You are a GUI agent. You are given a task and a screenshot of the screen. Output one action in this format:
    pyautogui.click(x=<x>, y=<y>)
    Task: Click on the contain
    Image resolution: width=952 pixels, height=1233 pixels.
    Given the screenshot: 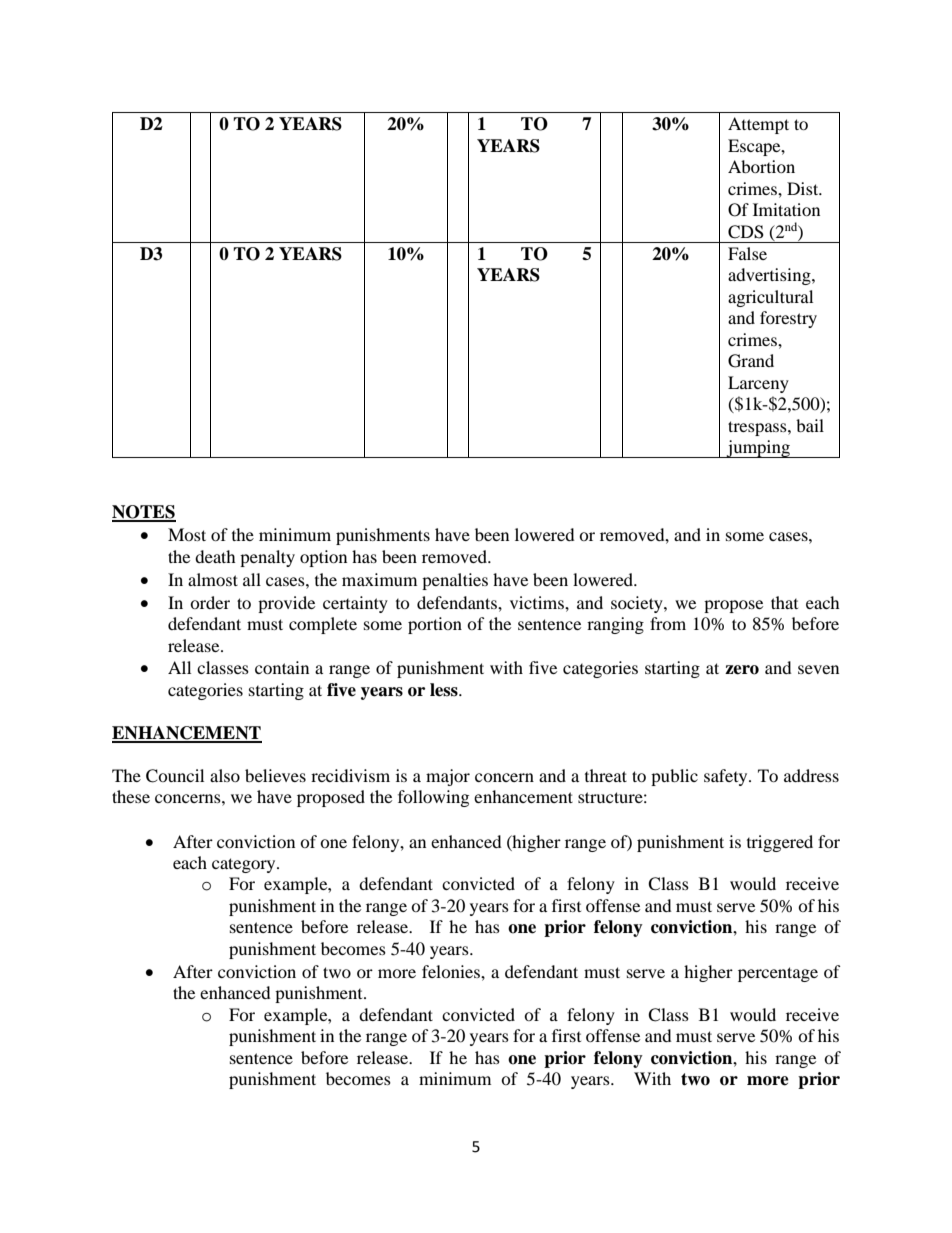 What is the action you would take?
    pyautogui.click(x=282, y=667)
